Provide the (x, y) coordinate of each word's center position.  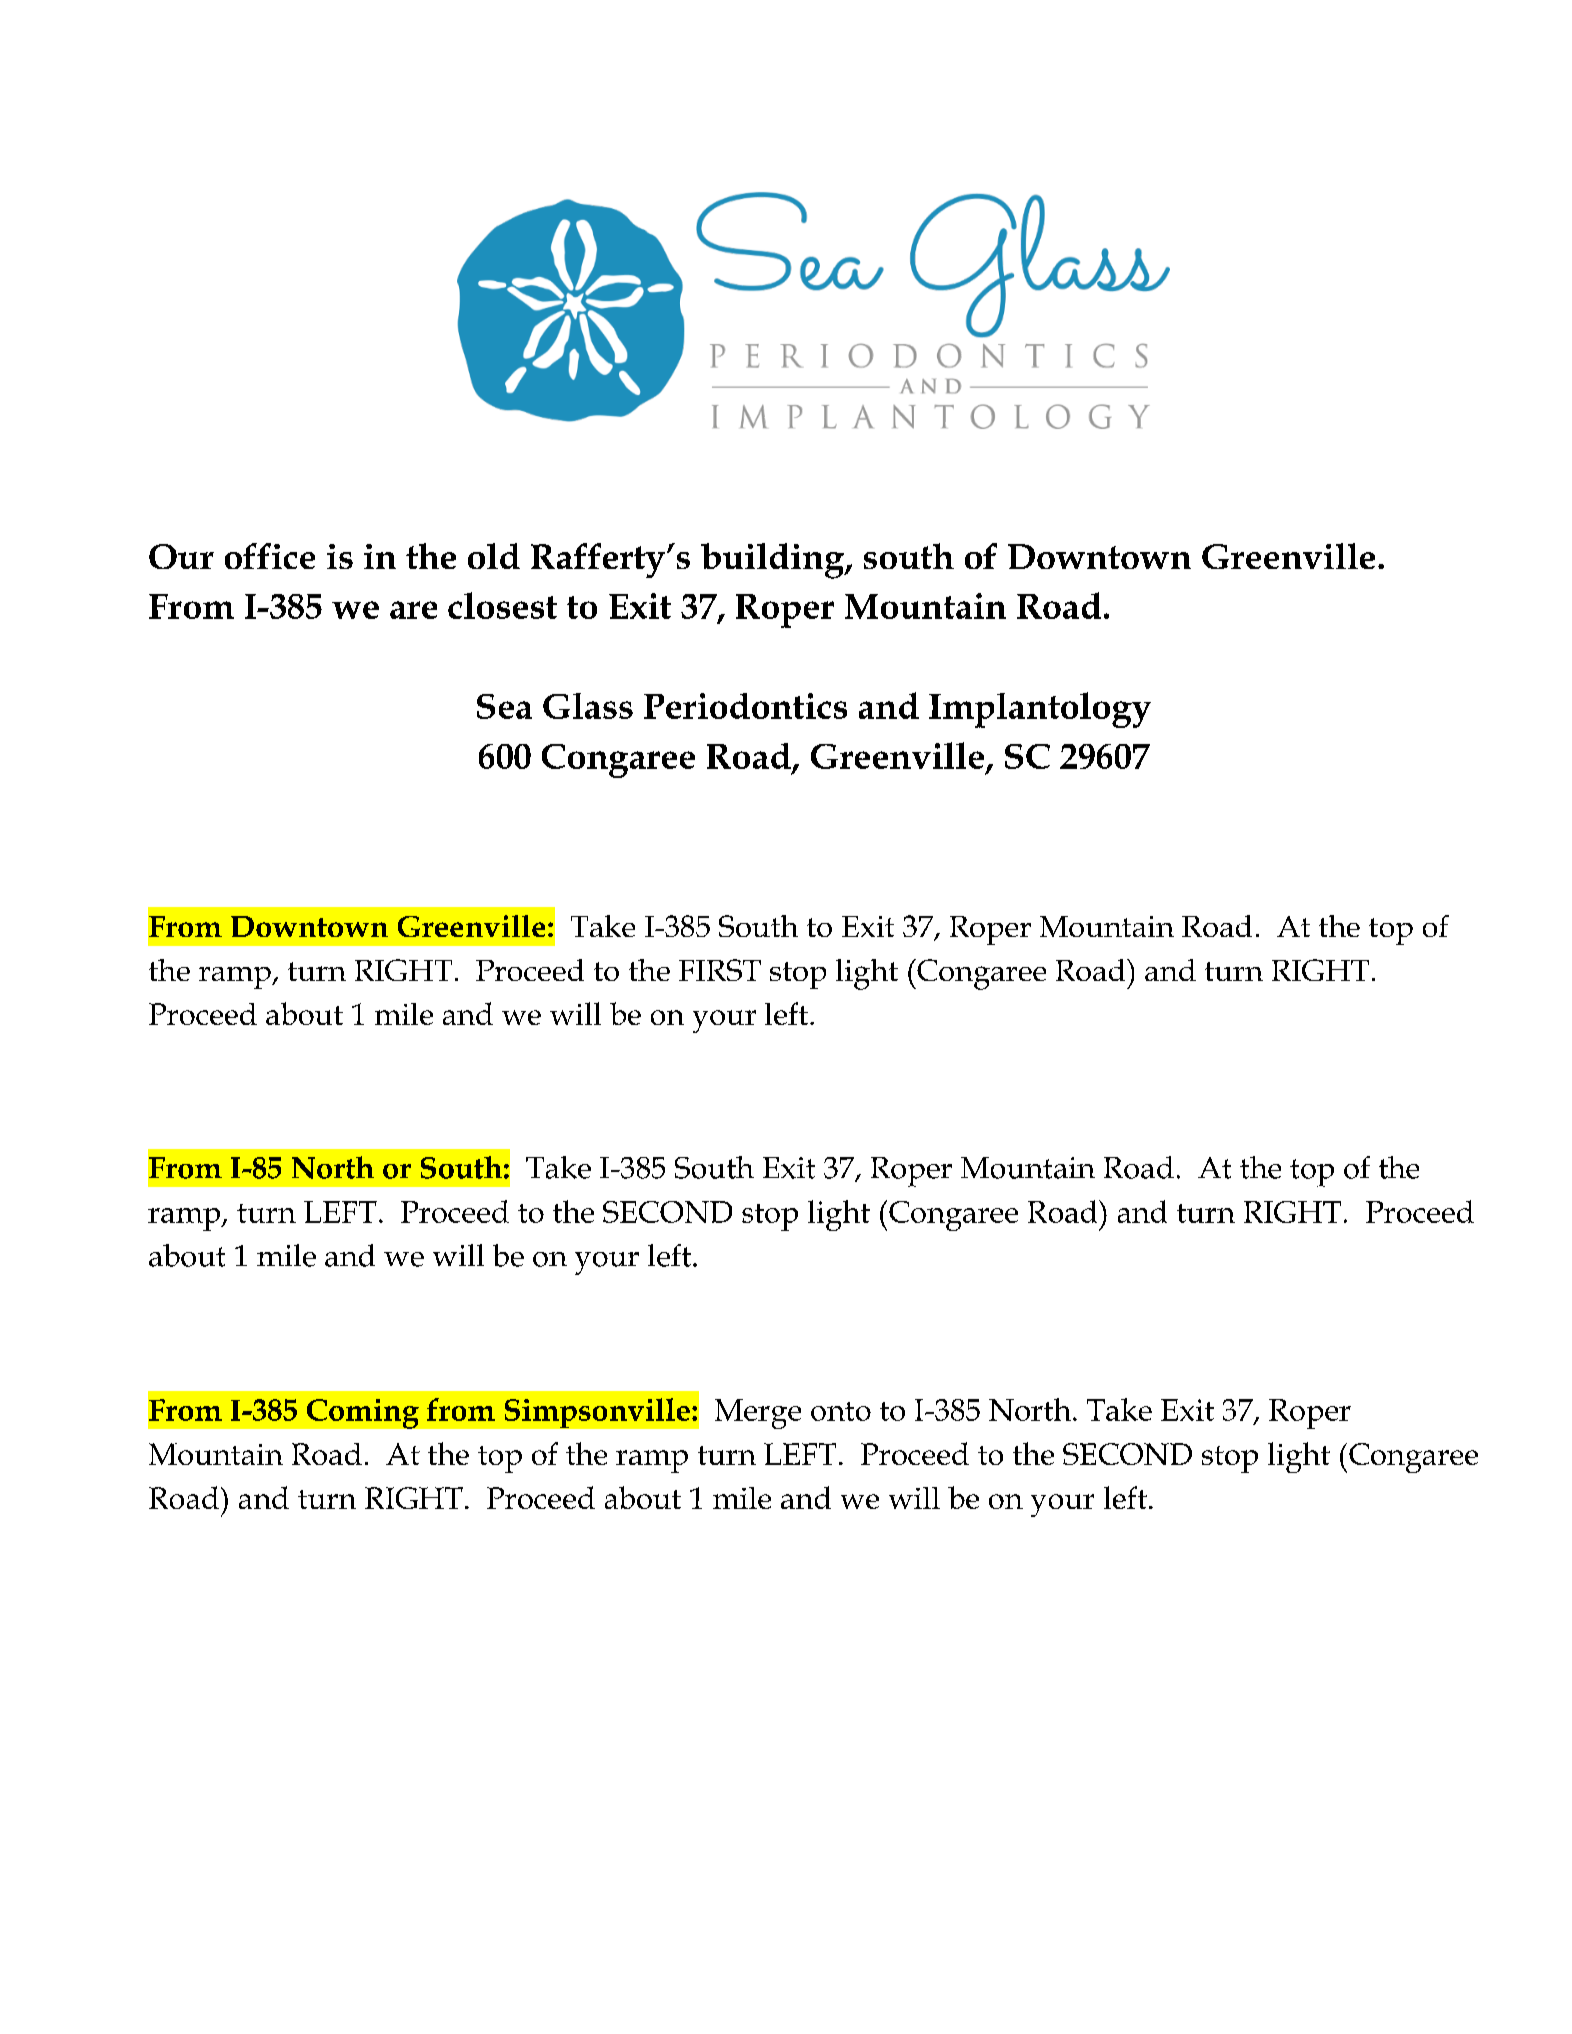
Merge (758, 1414)
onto (841, 1411)
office (270, 556)
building (774, 561)
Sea (504, 706)
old (494, 556)
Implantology (1040, 710)
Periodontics (745, 706)
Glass (588, 706)
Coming (363, 1414)
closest (502, 605)
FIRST (720, 970)
